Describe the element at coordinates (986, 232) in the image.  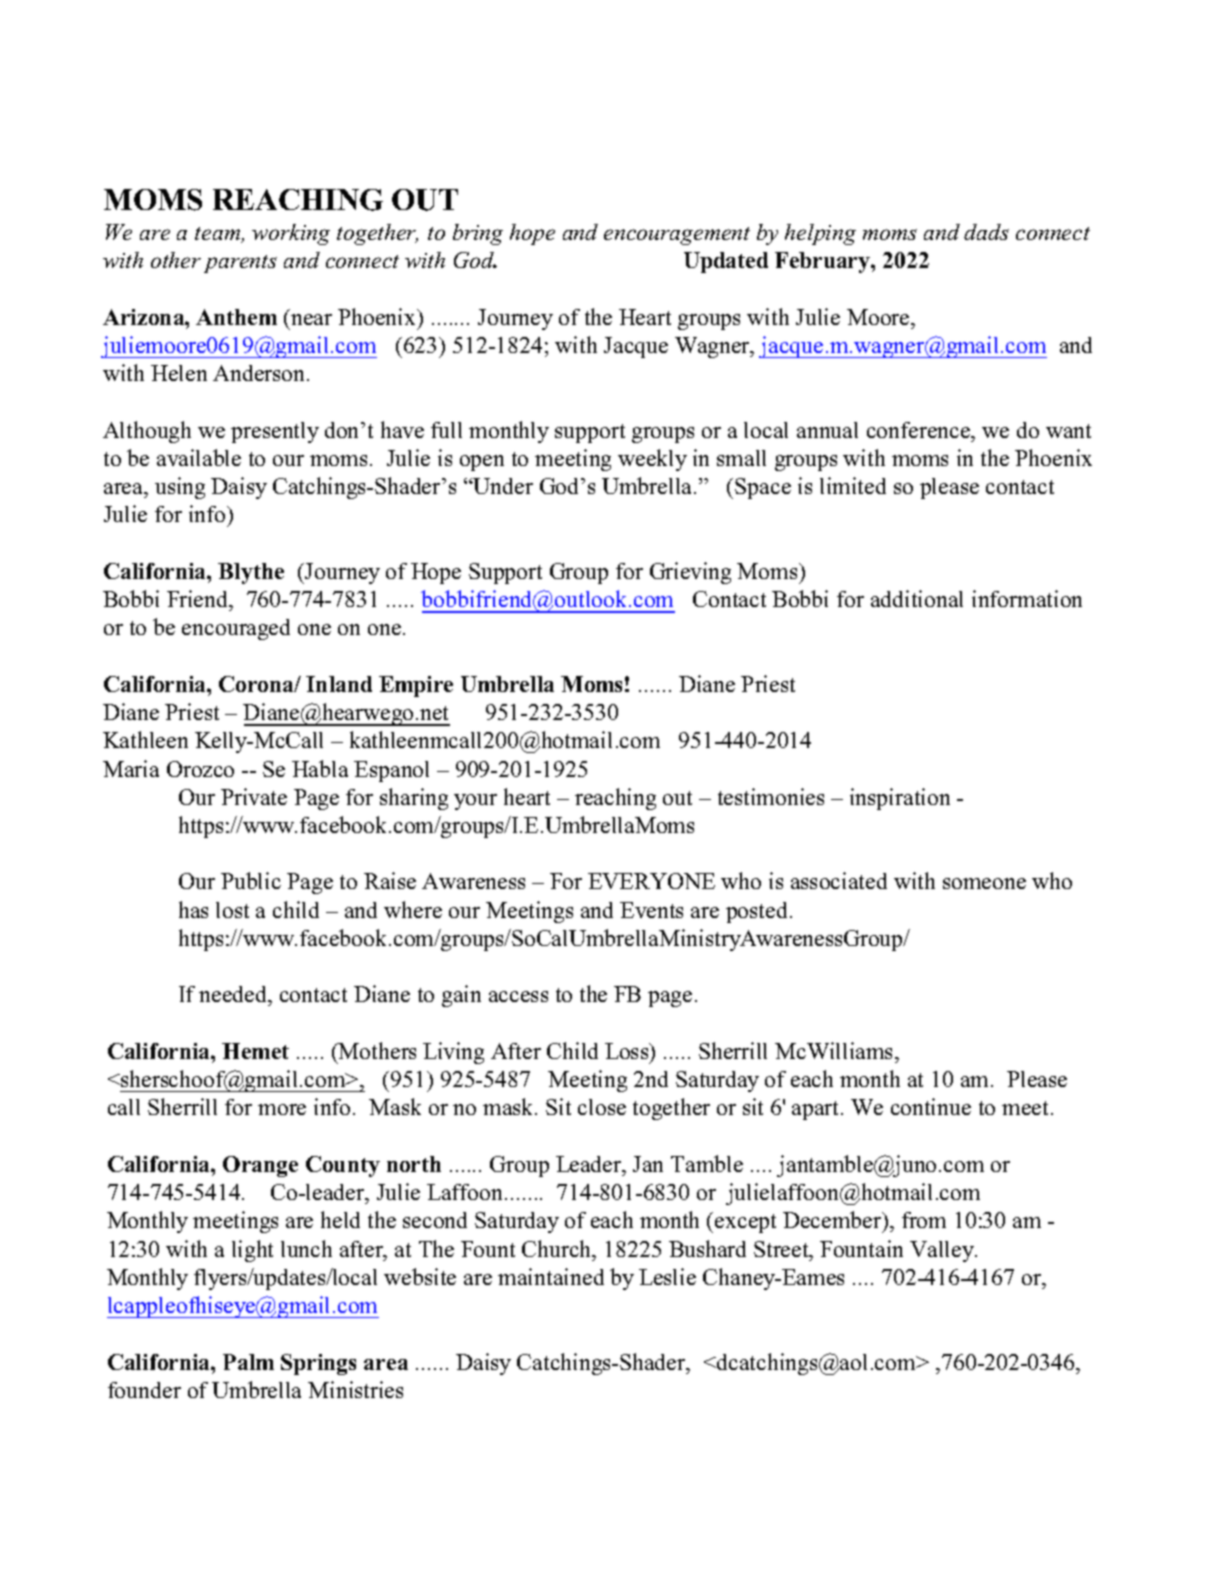
I see `dads` at that location.
